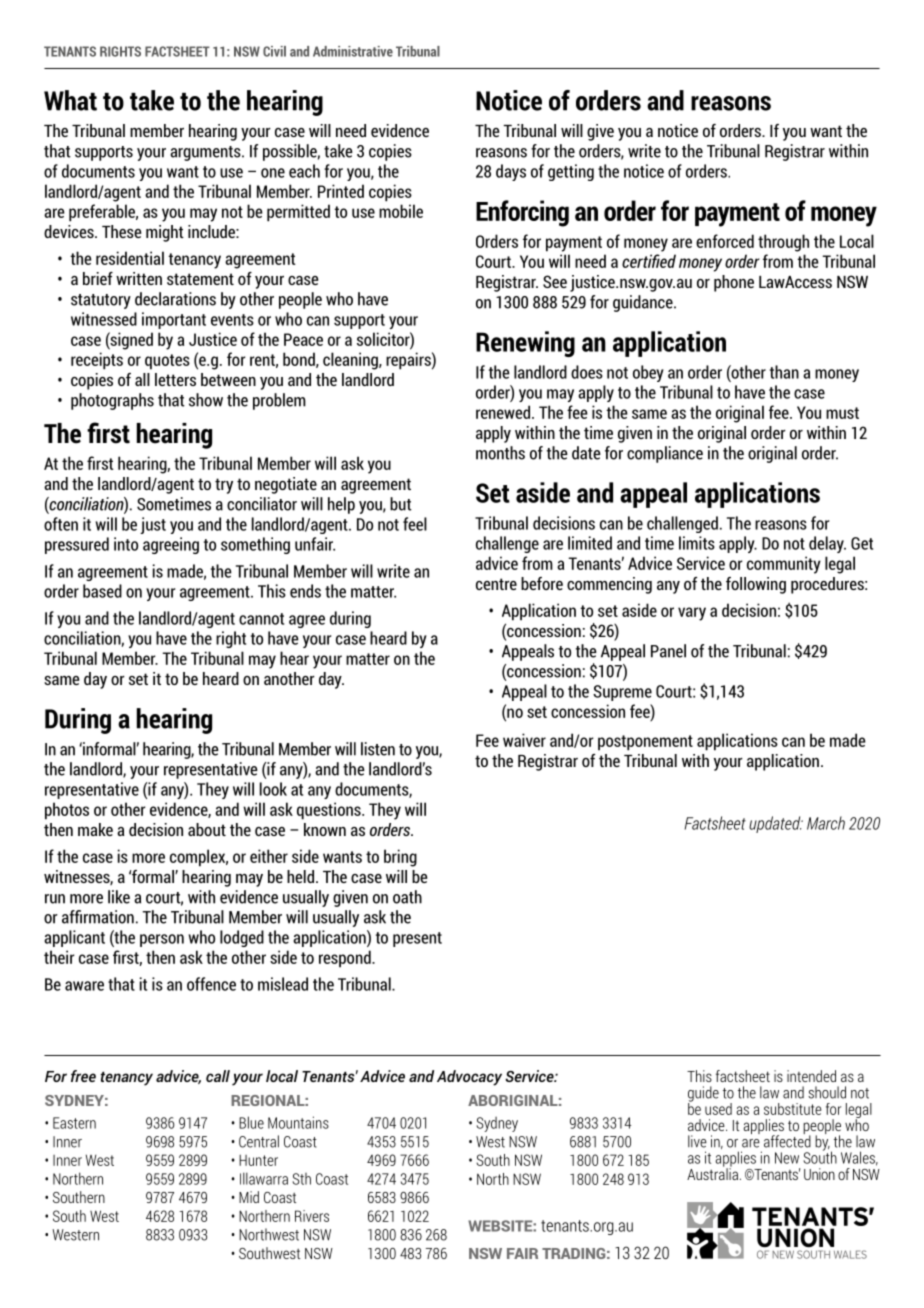  I want to click on What, so click(70, 100).
